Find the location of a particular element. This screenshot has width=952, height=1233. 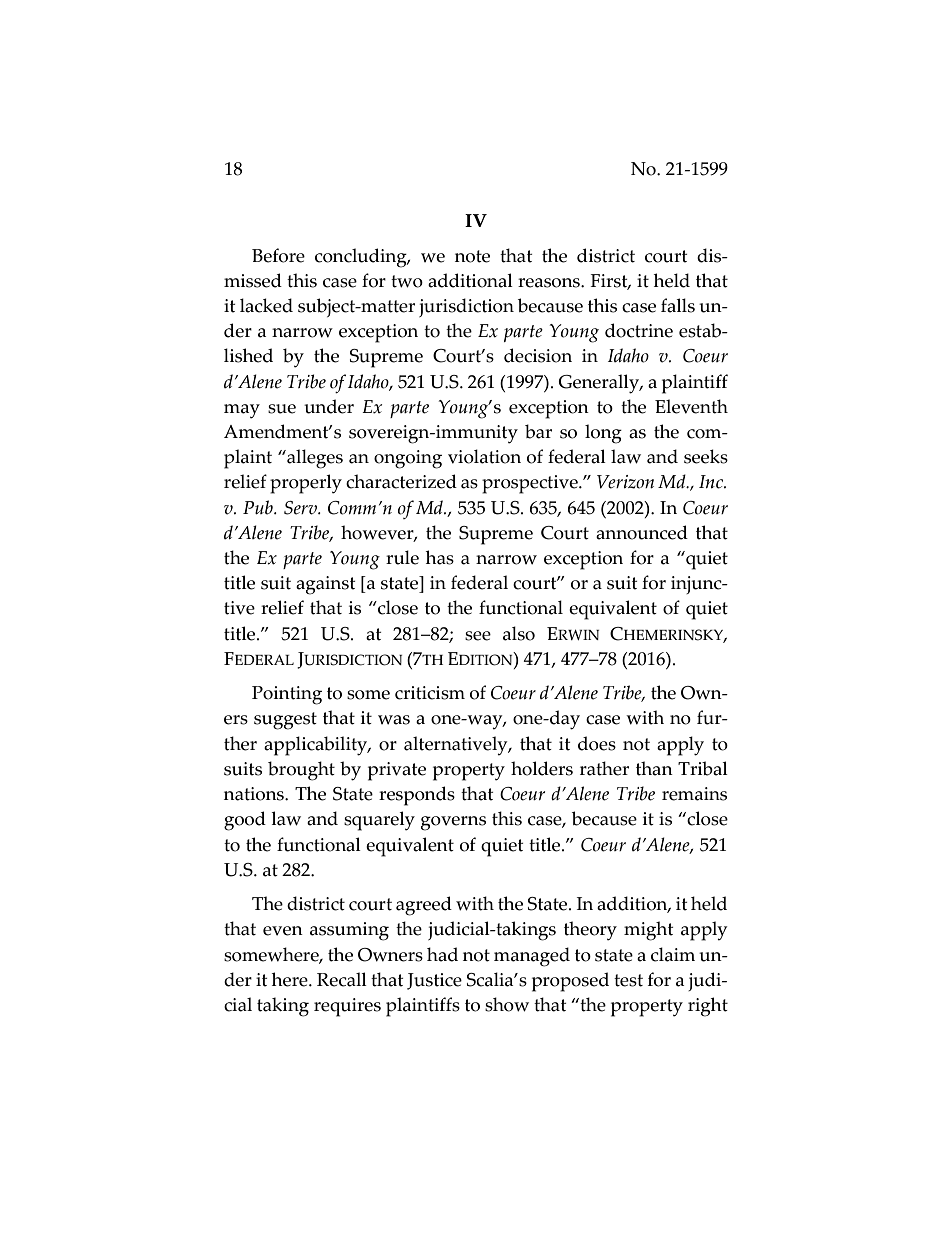

Before is located at coordinates (278, 255).
